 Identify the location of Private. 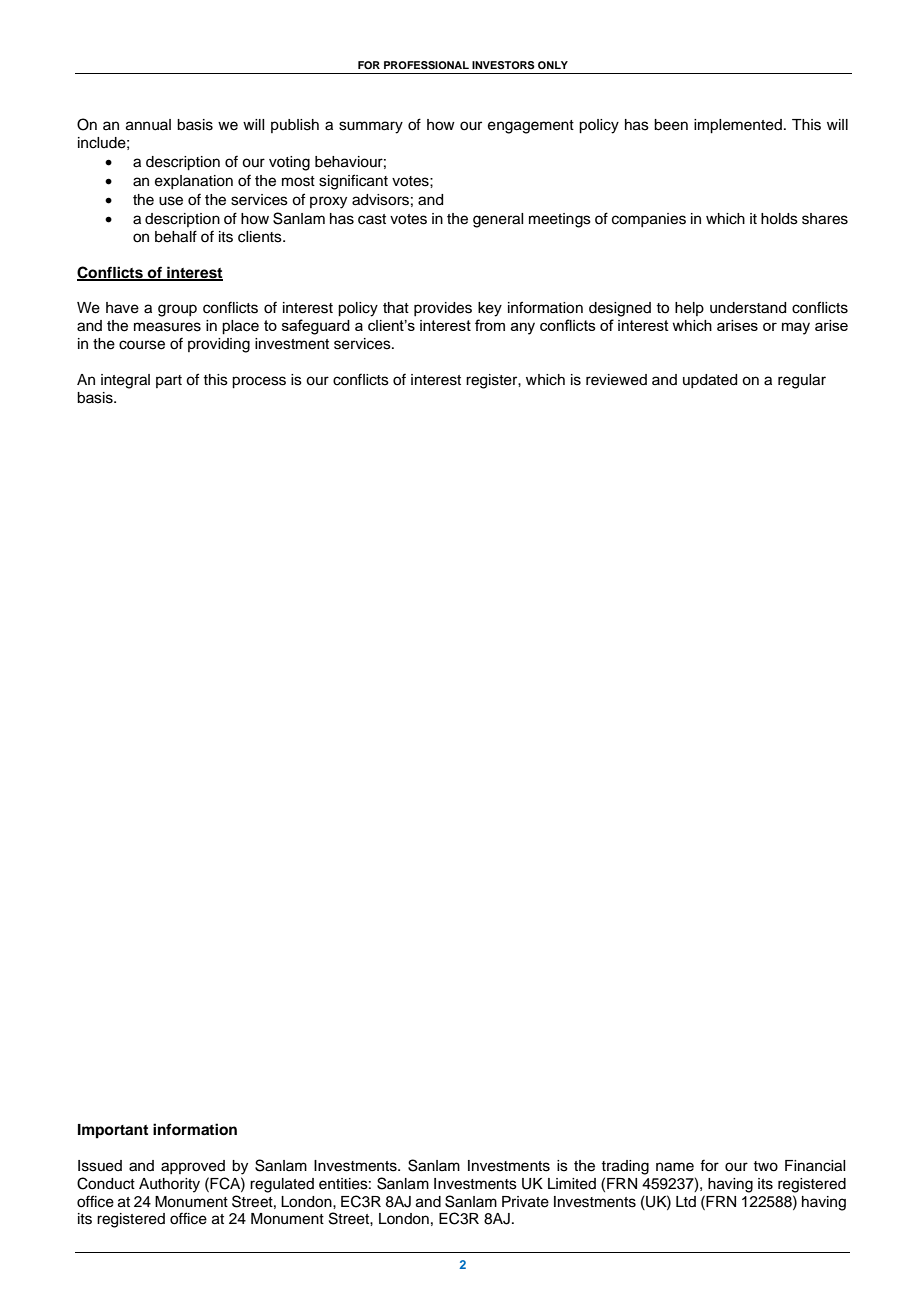
(525, 1202).
